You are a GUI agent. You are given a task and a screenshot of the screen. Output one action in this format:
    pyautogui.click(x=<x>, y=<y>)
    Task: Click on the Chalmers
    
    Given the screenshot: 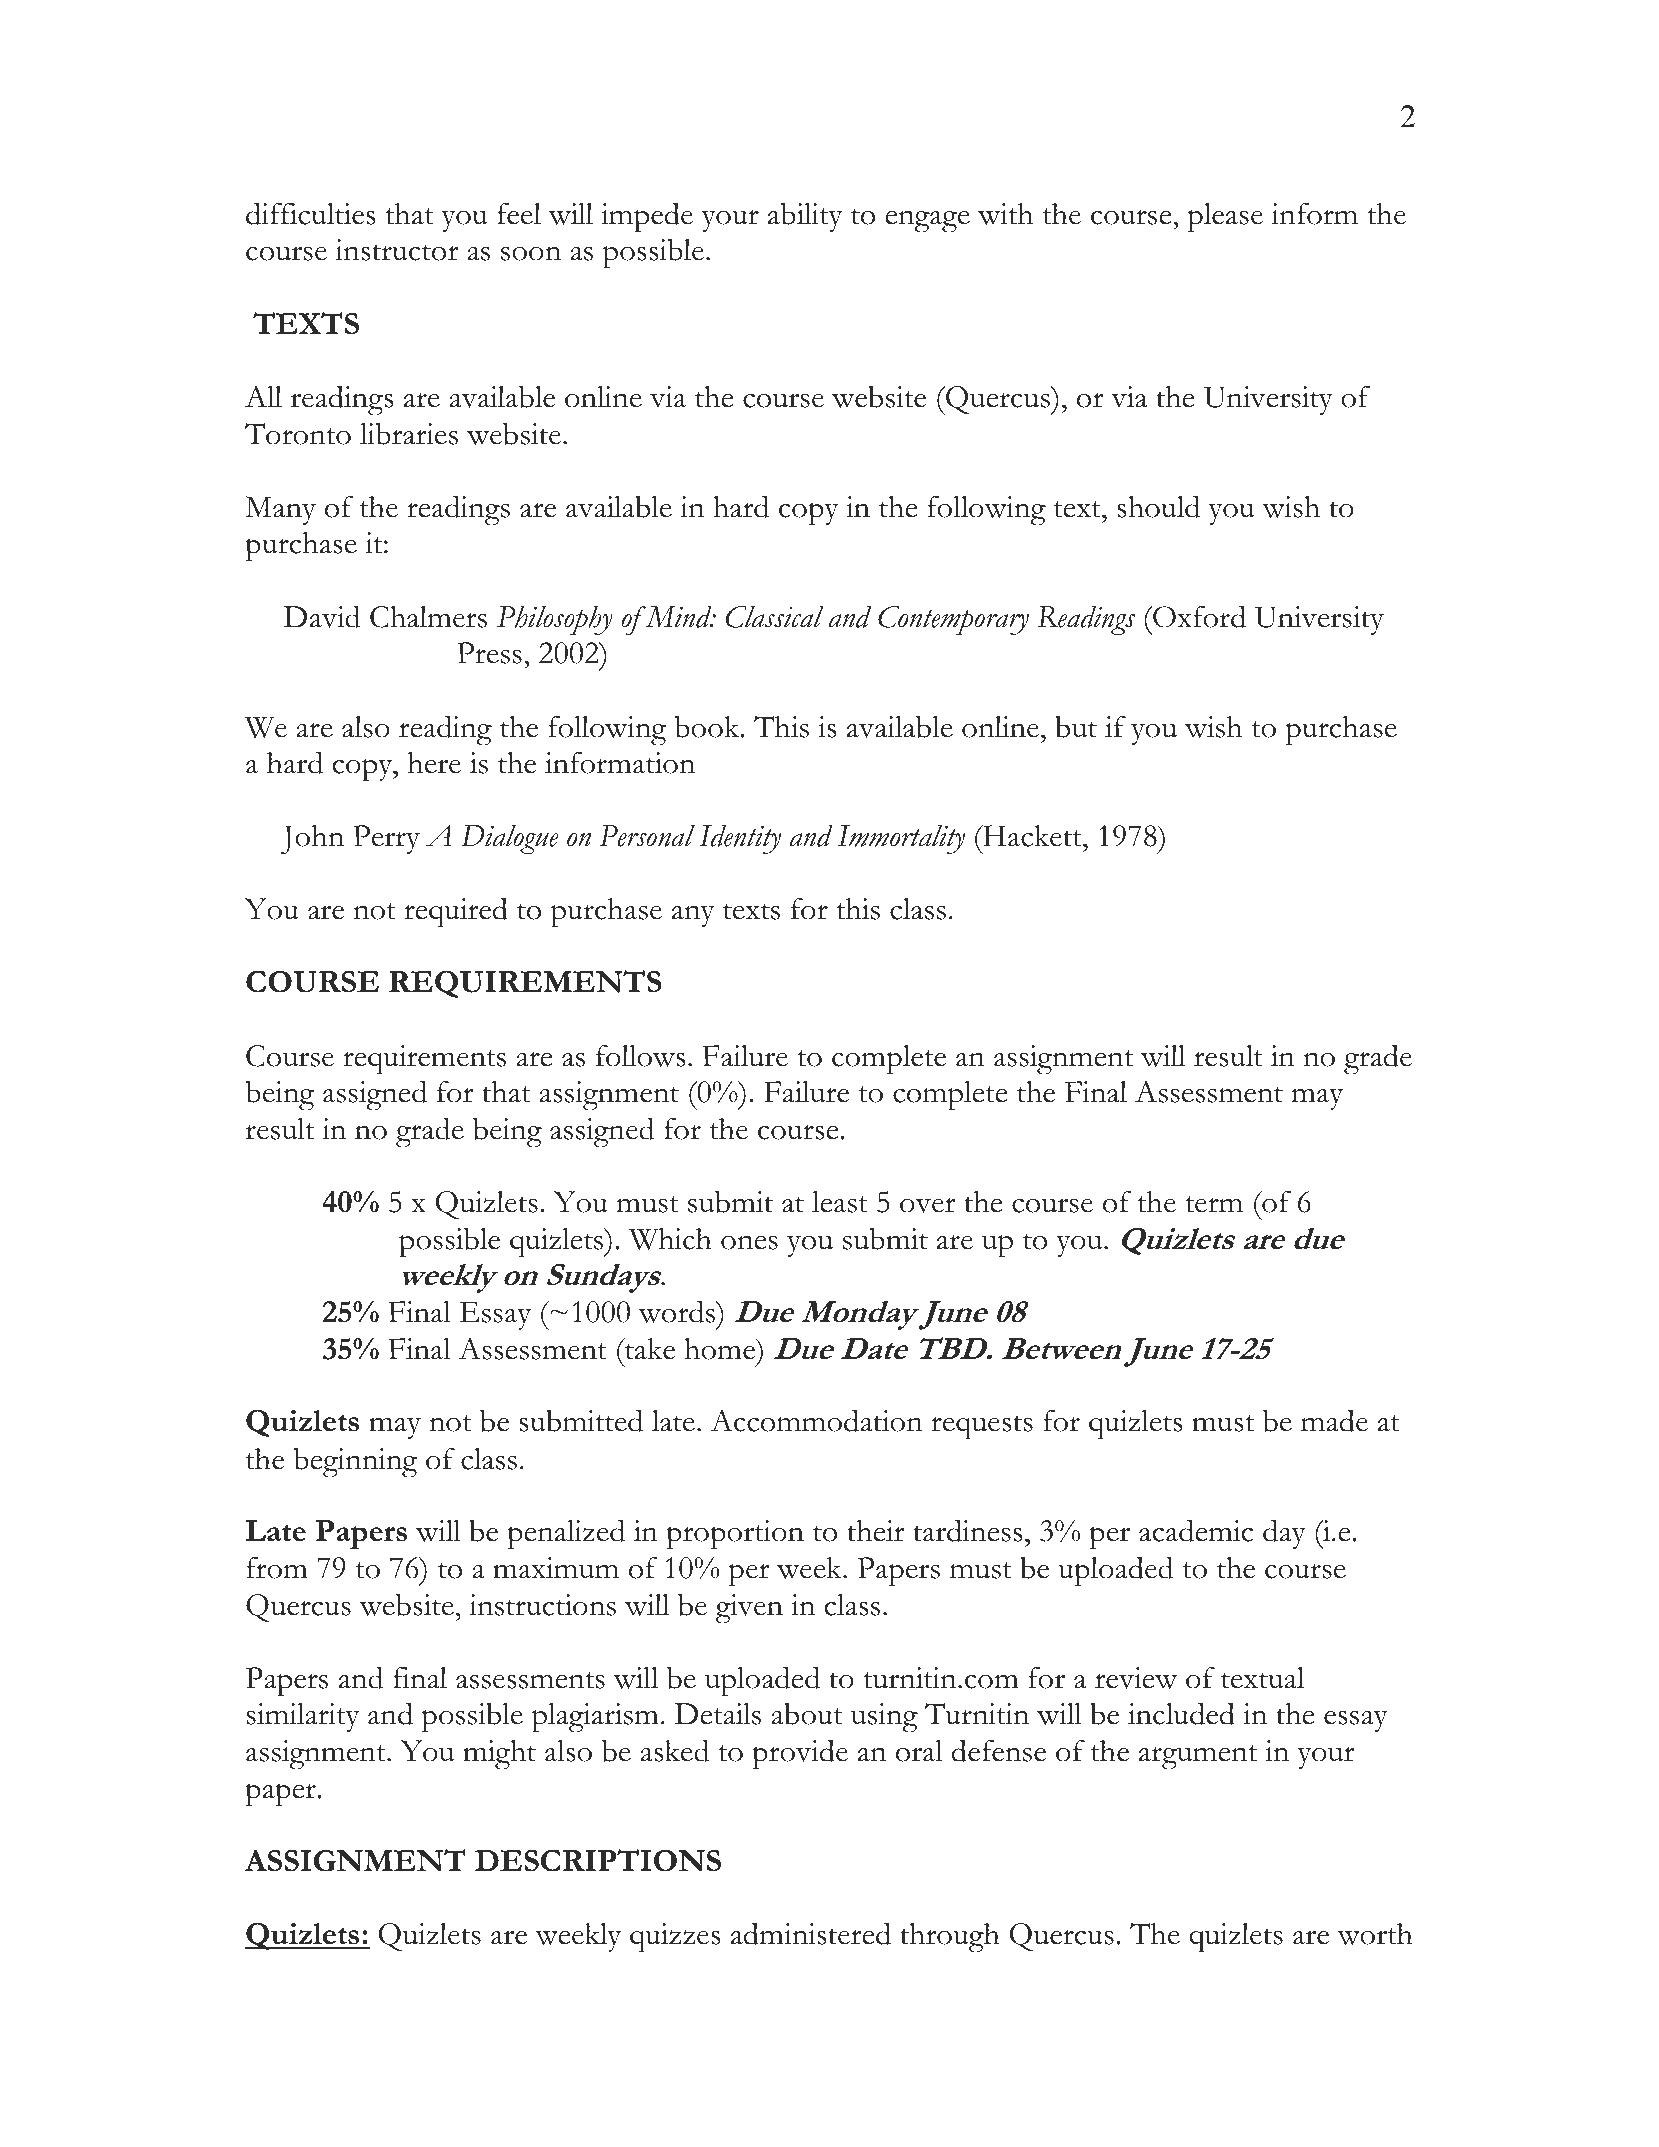 What is the action you would take?
    pyautogui.click(x=428, y=617)
